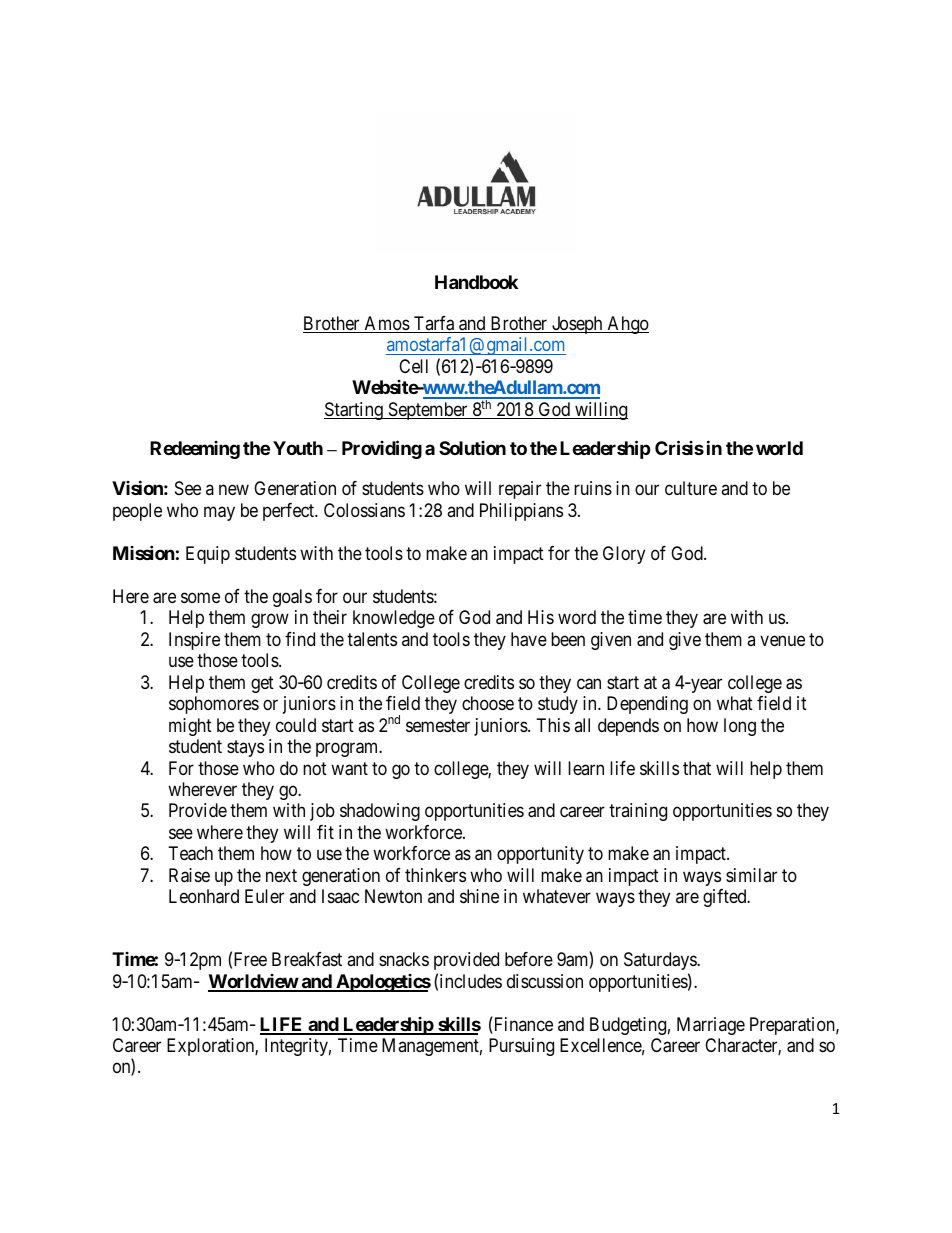  What do you see at coordinates (476, 282) in the image?
I see `Handbook` at bounding box center [476, 282].
